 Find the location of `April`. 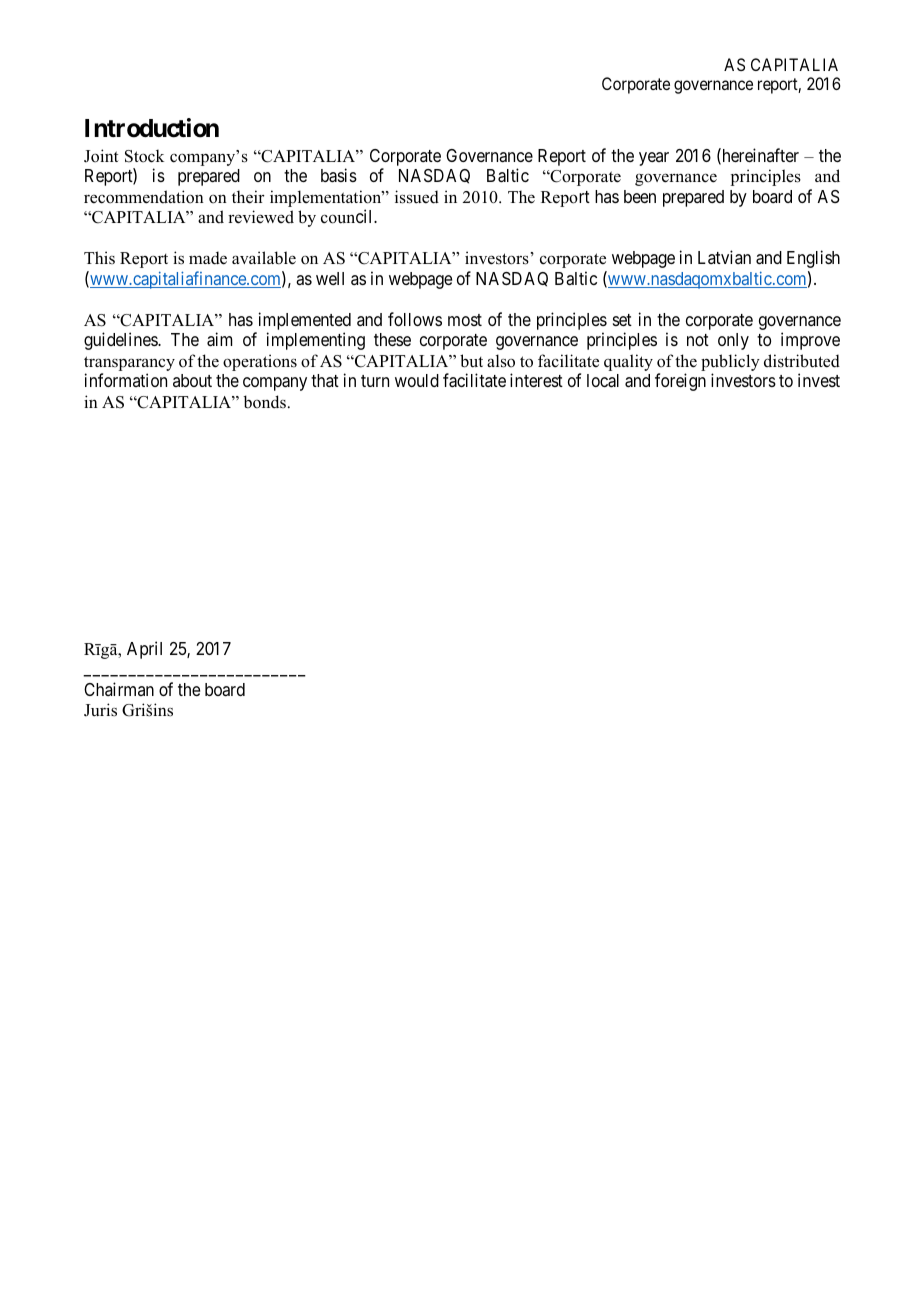

April is located at coordinates (144, 650).
